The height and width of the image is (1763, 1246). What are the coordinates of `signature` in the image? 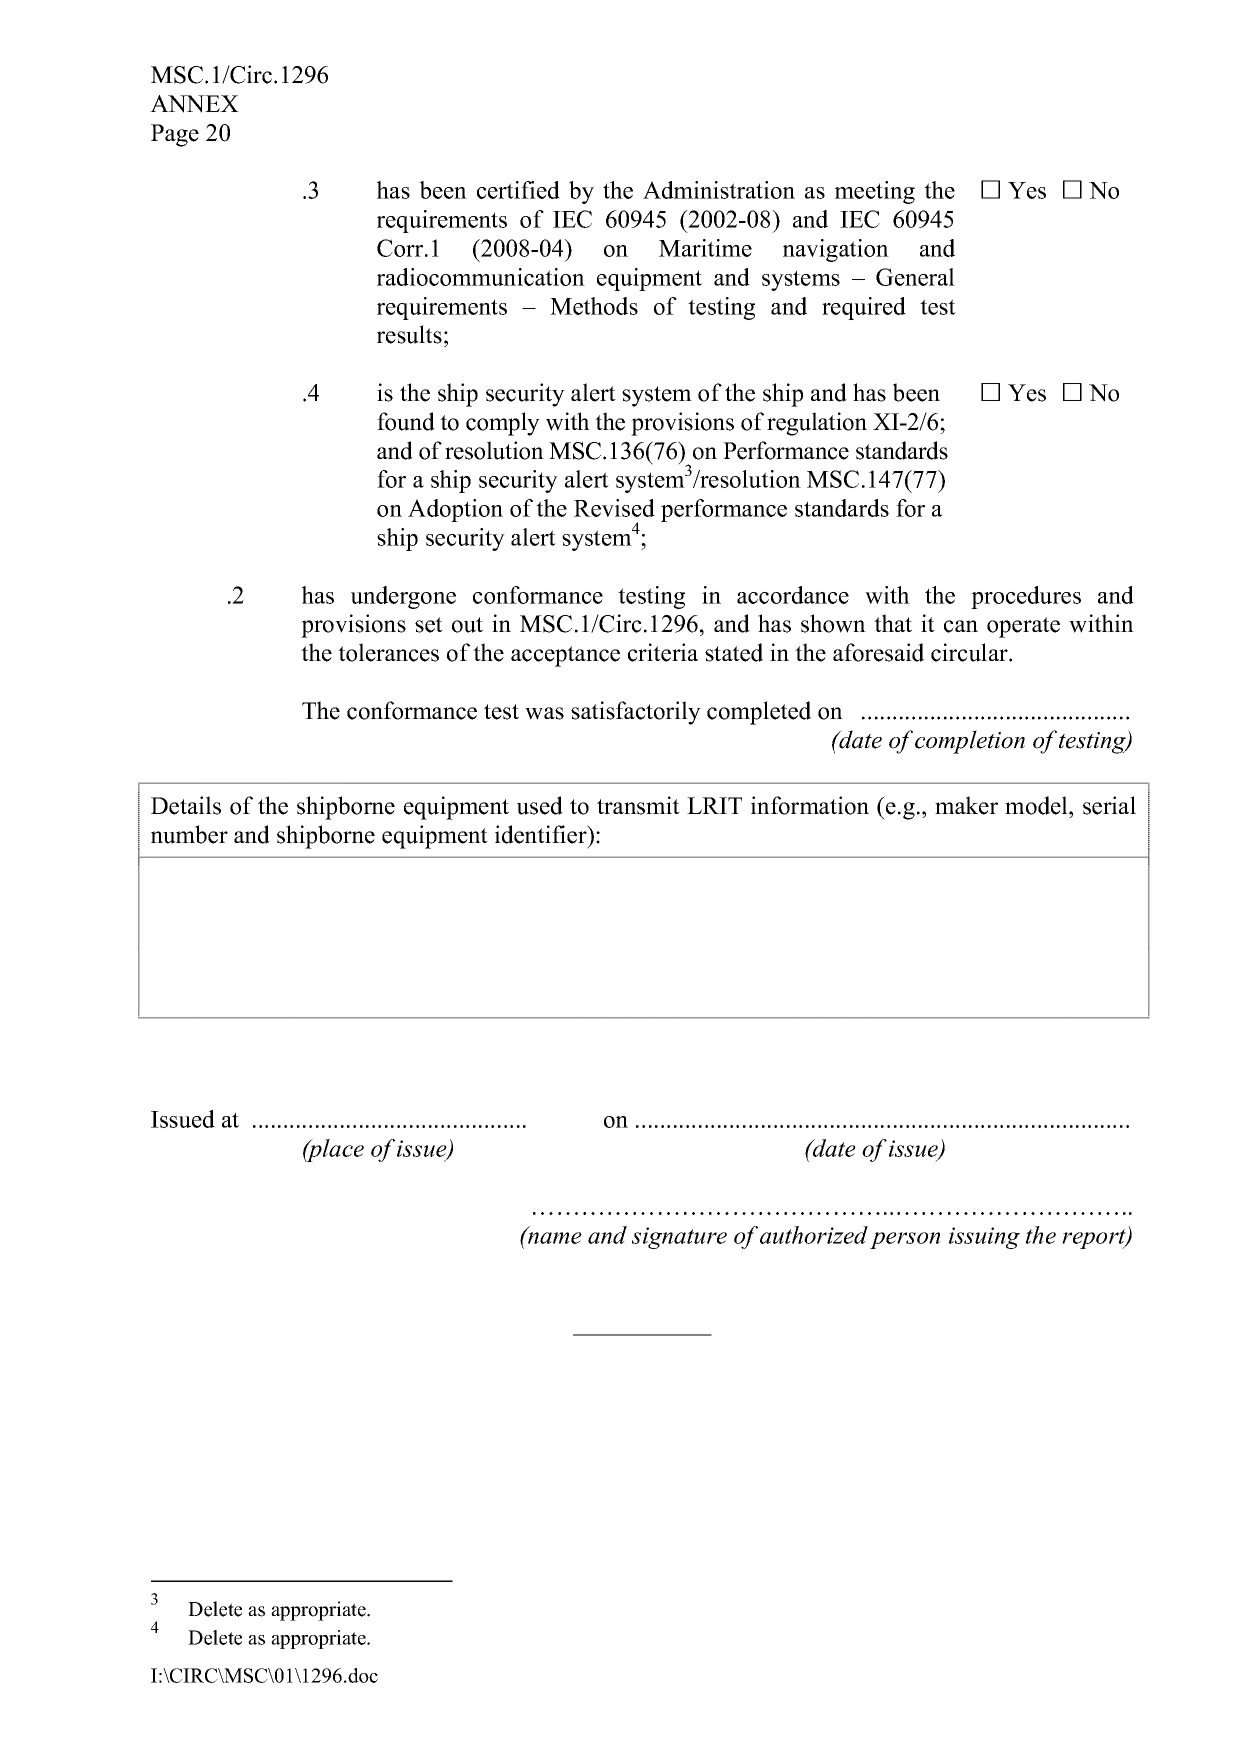 It's located at (679, 1238).
